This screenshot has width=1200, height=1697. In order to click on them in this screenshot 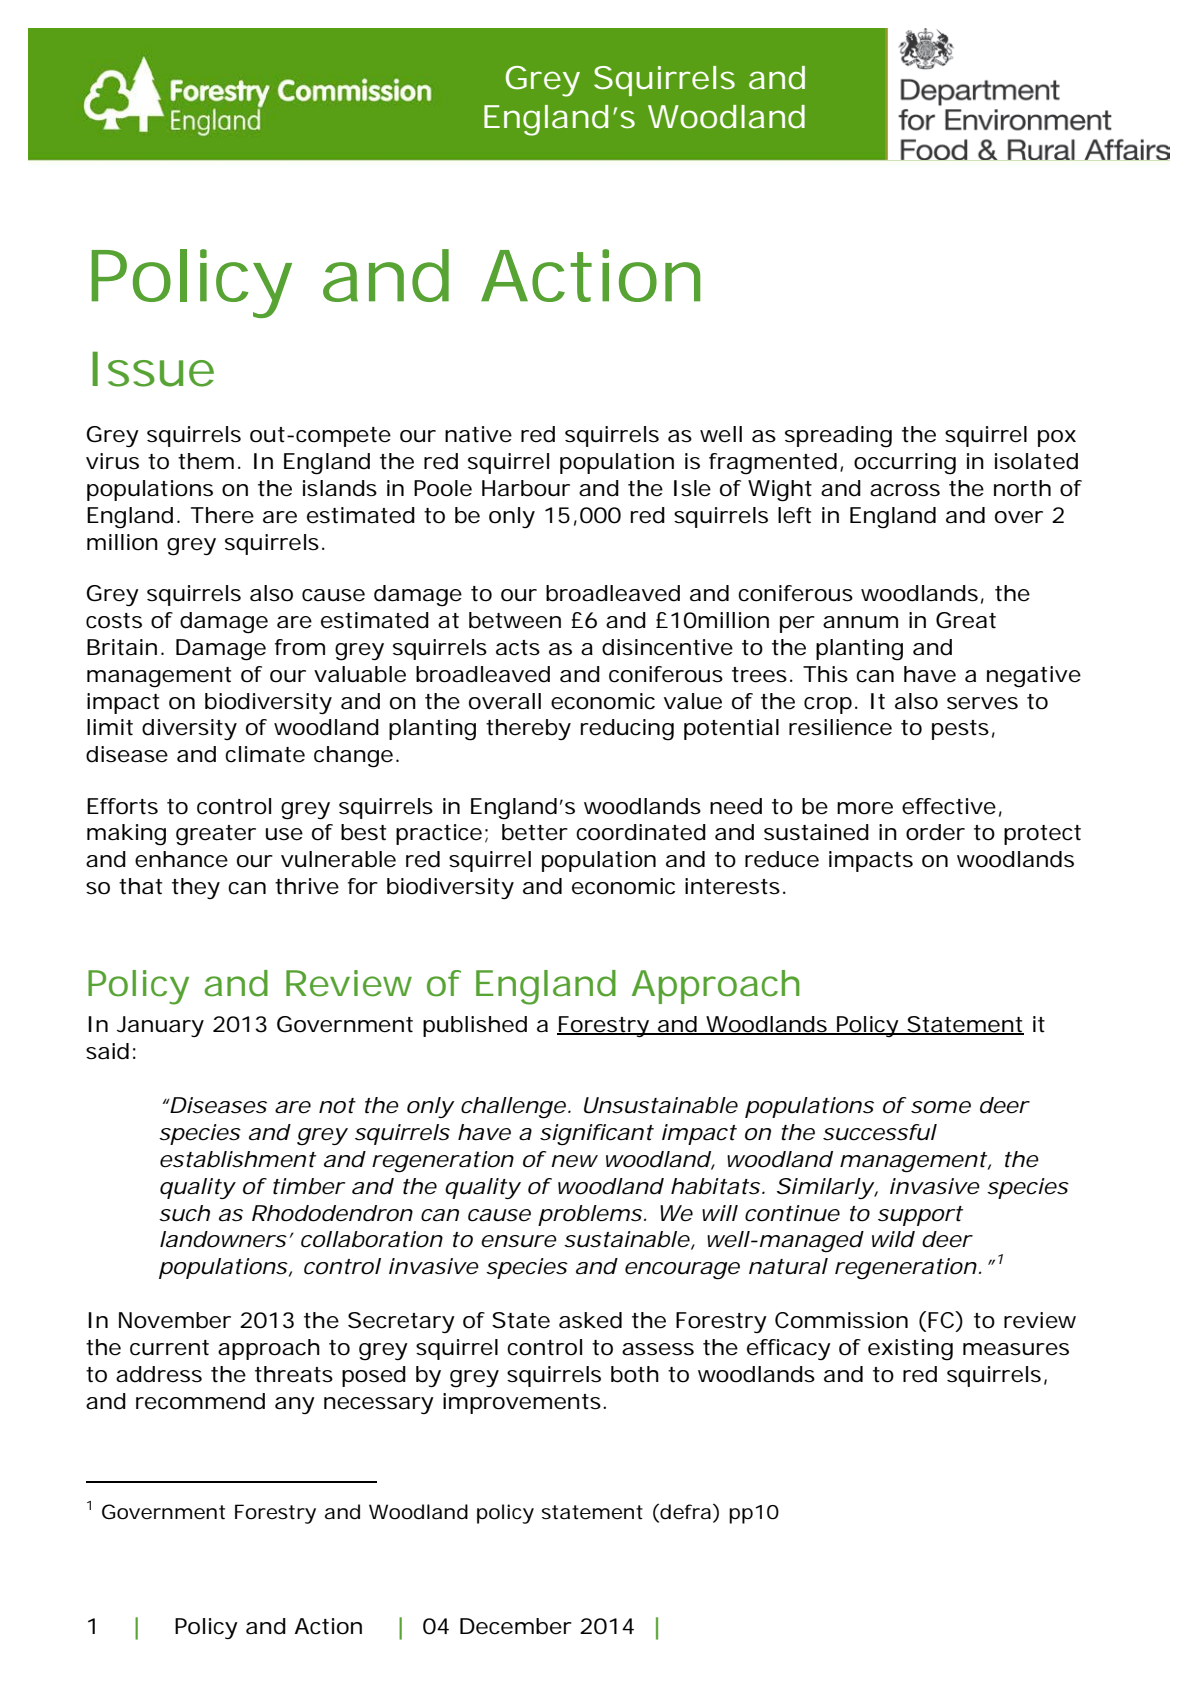, I will do `click(206, 461)`.
